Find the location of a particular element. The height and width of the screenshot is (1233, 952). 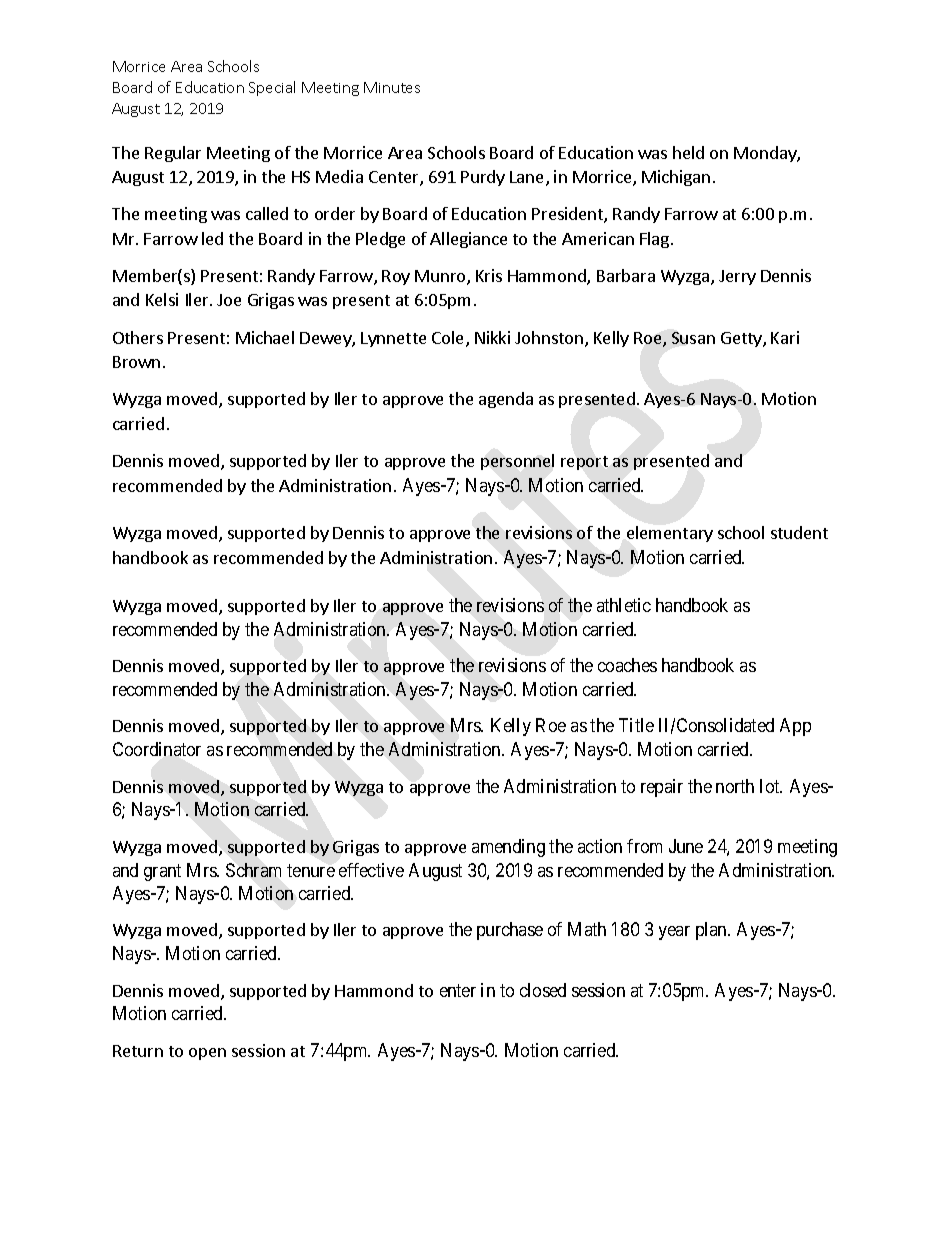

closed is located at coordinates (543, 990).
